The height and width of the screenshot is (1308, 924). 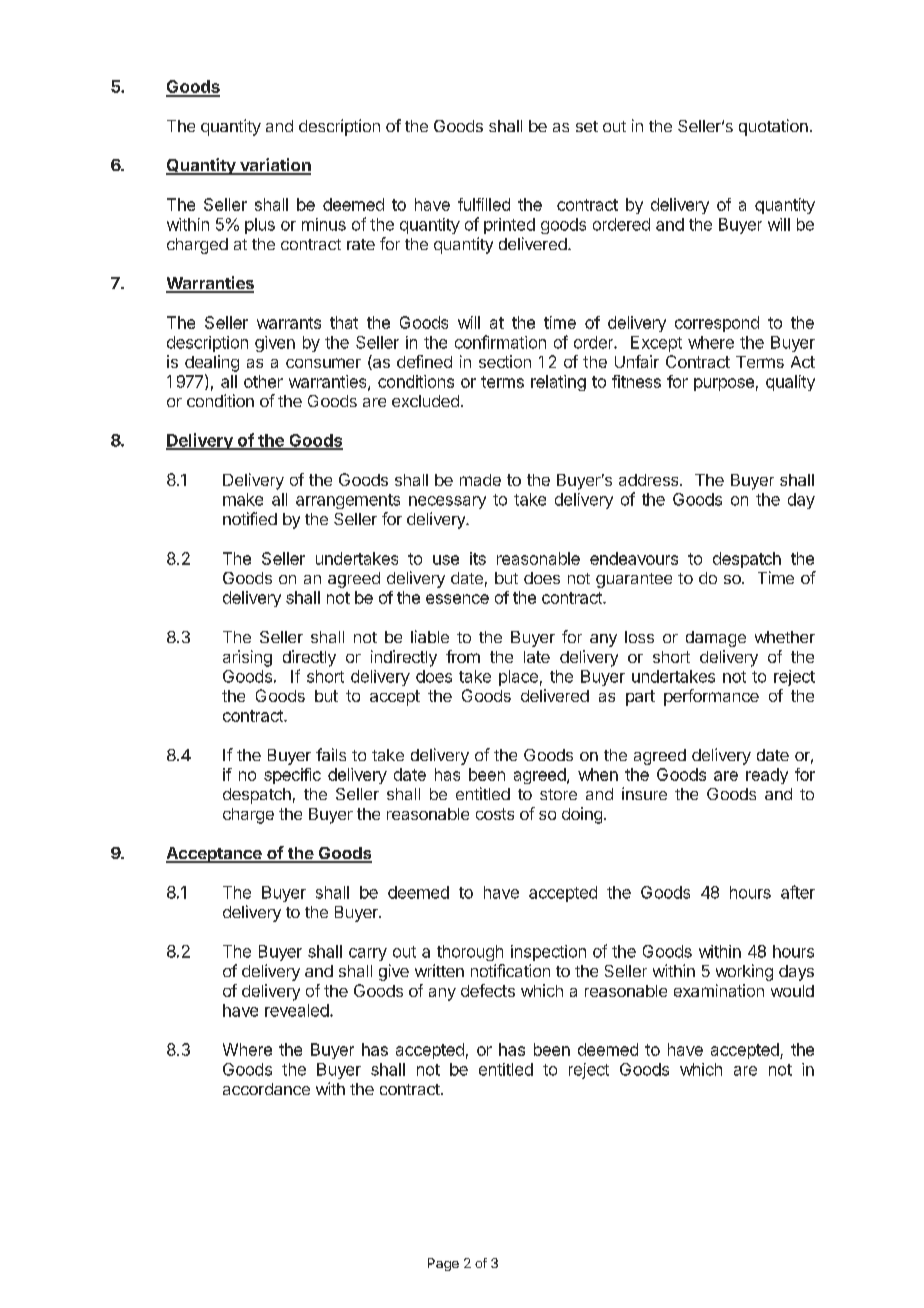 I want to click on variation, so click(x=274, y=166).
